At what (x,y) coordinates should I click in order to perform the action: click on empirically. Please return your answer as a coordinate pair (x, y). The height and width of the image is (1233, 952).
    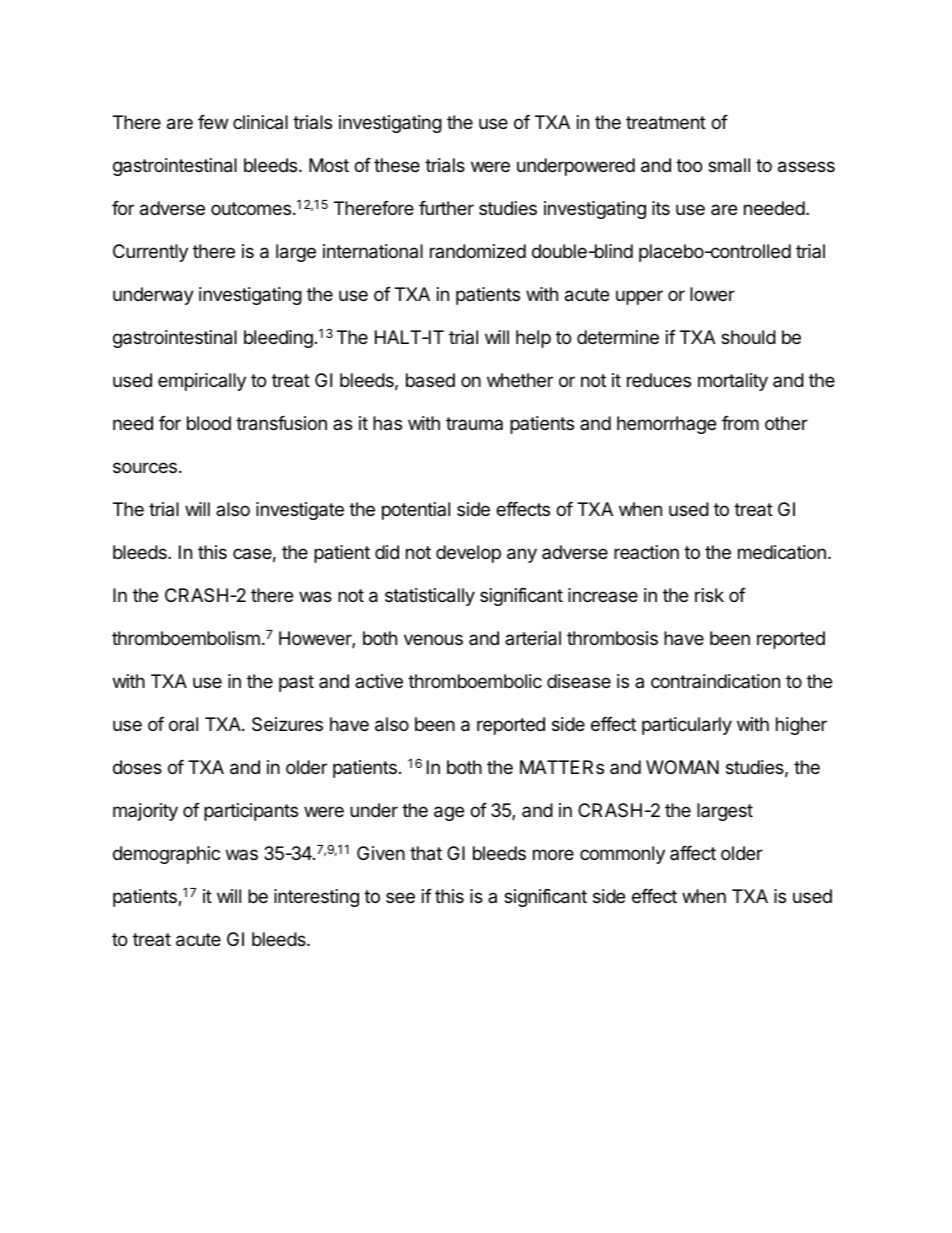
    Looking at the image, I should click on (202, 382).
